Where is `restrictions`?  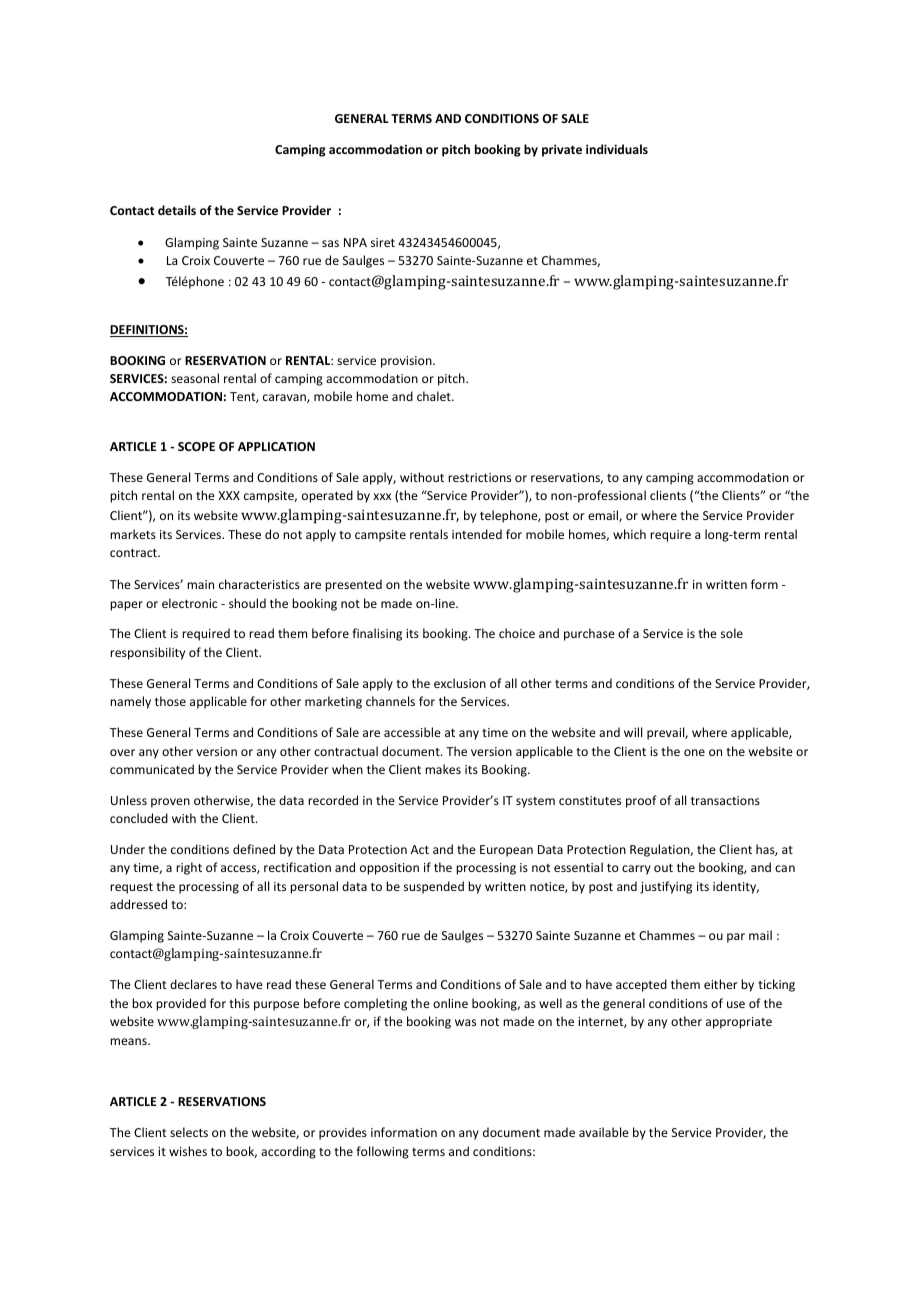 restrictions is located at coordinates (479, 477).
